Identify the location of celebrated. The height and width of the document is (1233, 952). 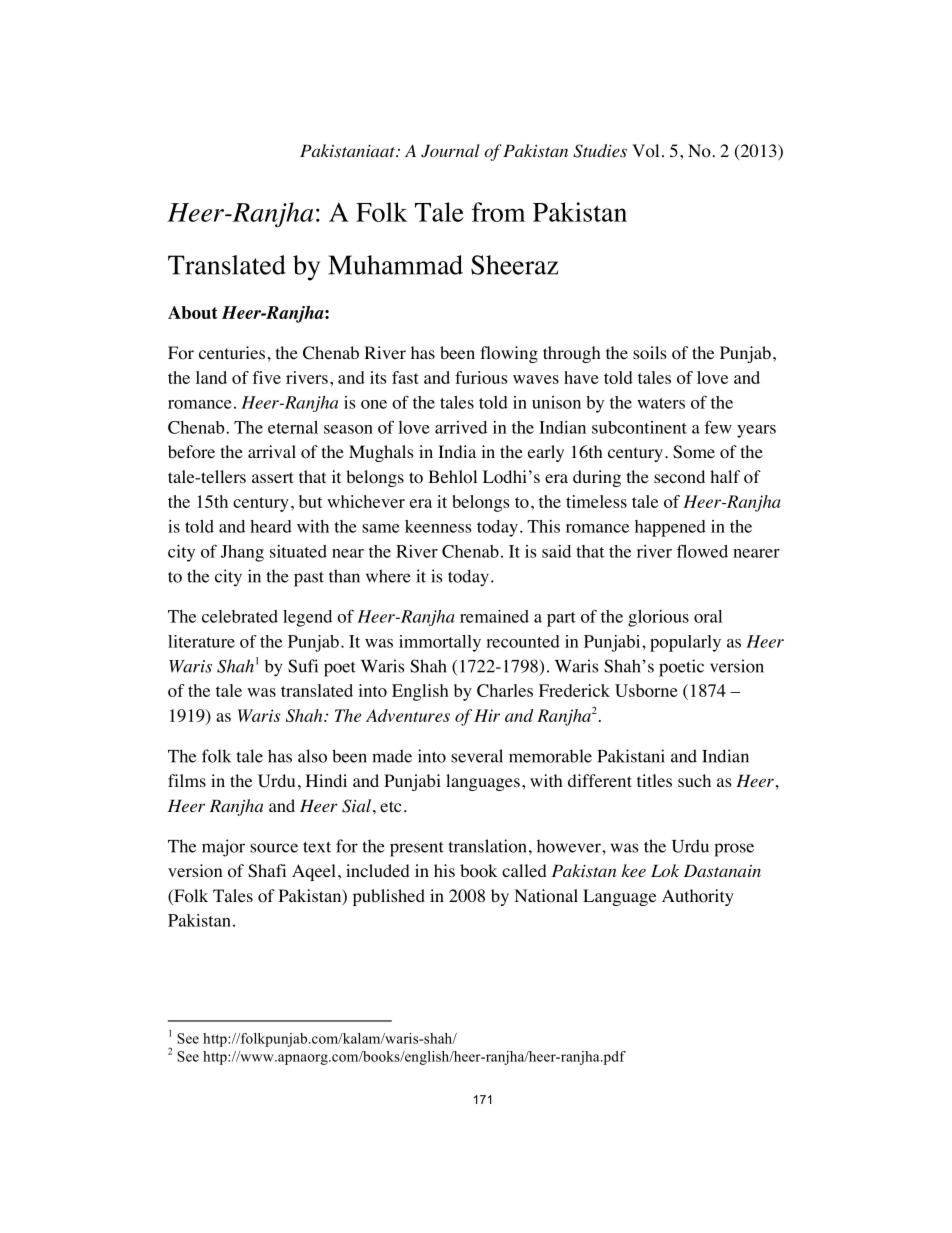
(240, 616).
